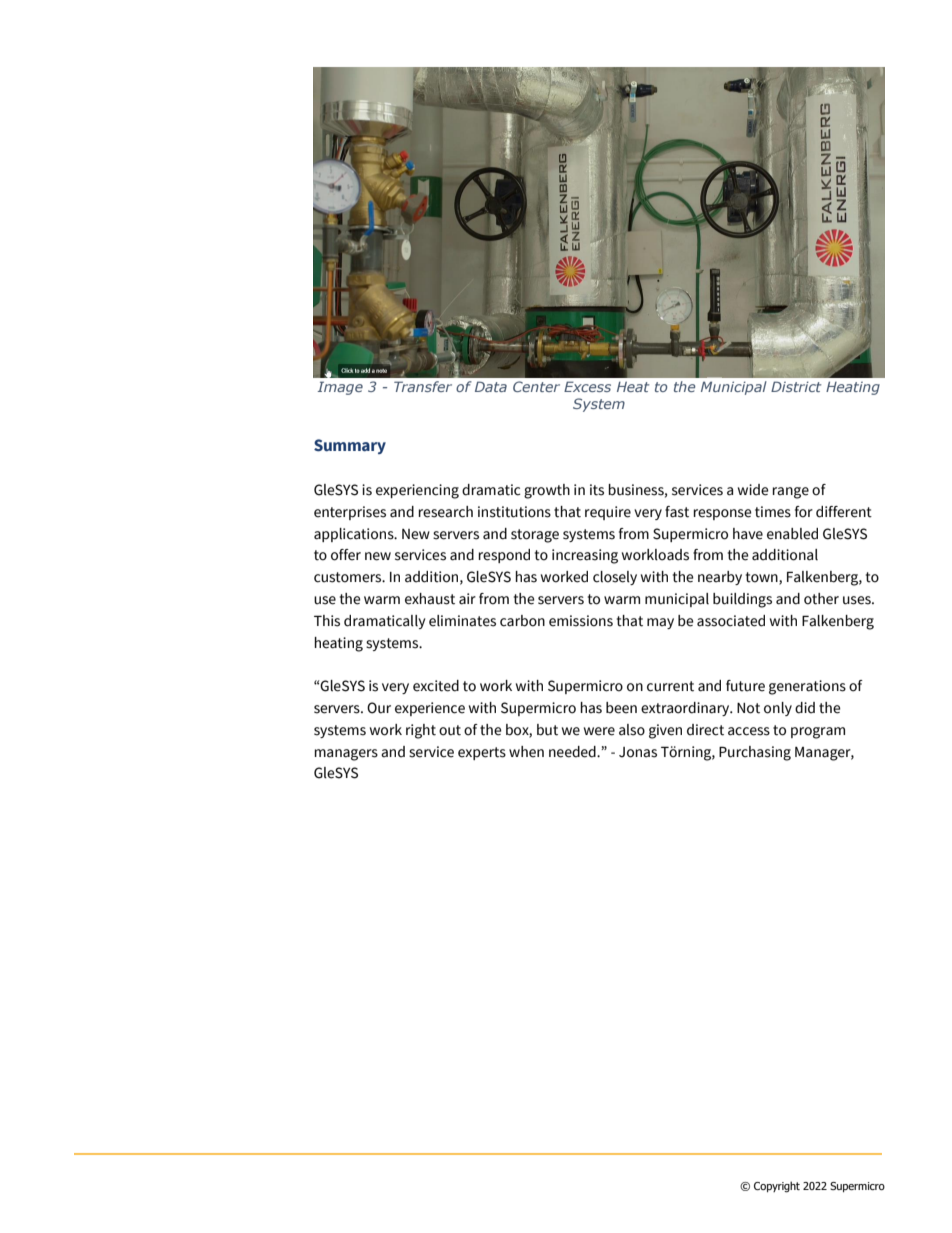  I want to click on range, so click(790, 493).
